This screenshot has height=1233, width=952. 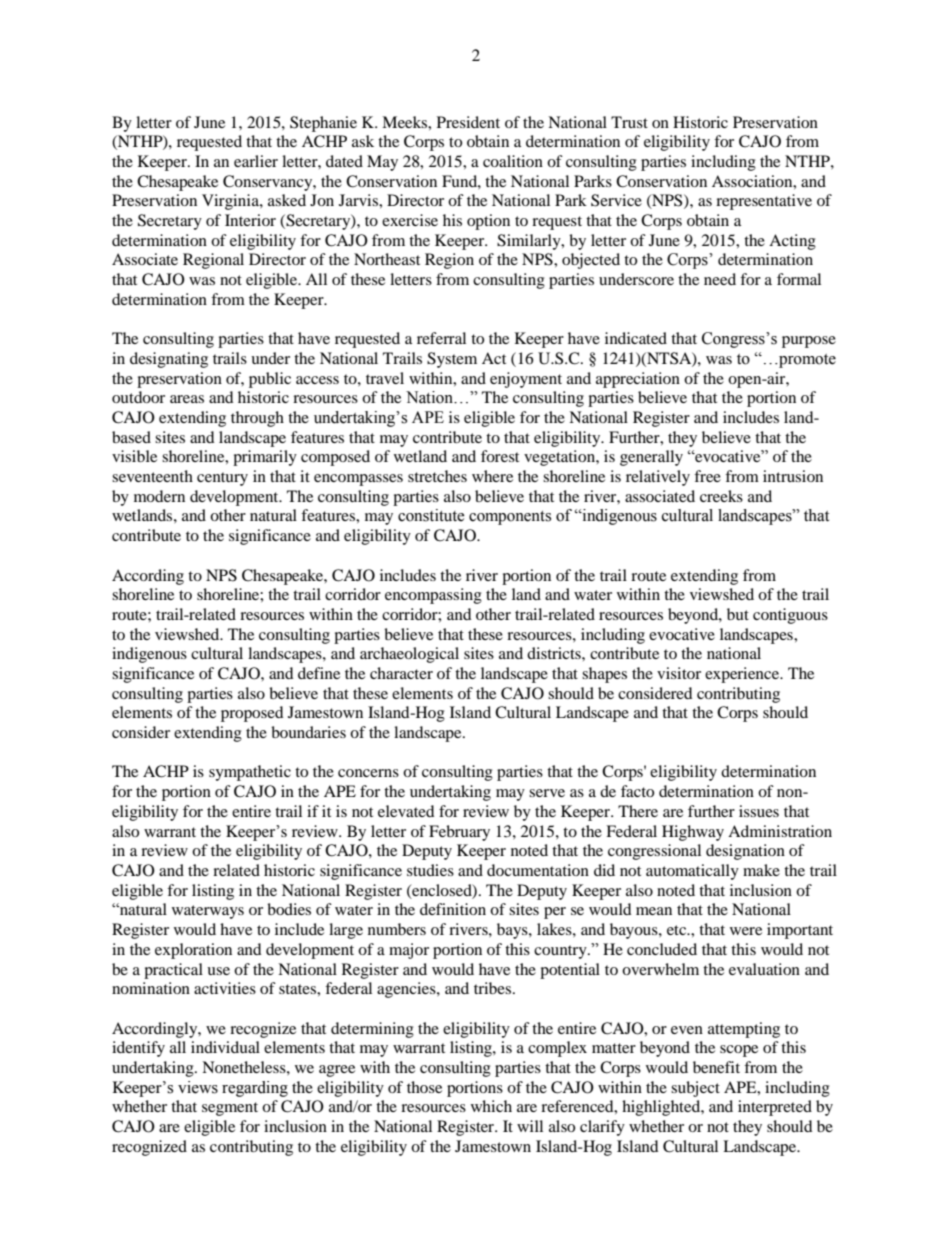 What do you see at coordinates (433, 596) in the screenshot?
I see `encompassing` at bounding box center [433, 596].
